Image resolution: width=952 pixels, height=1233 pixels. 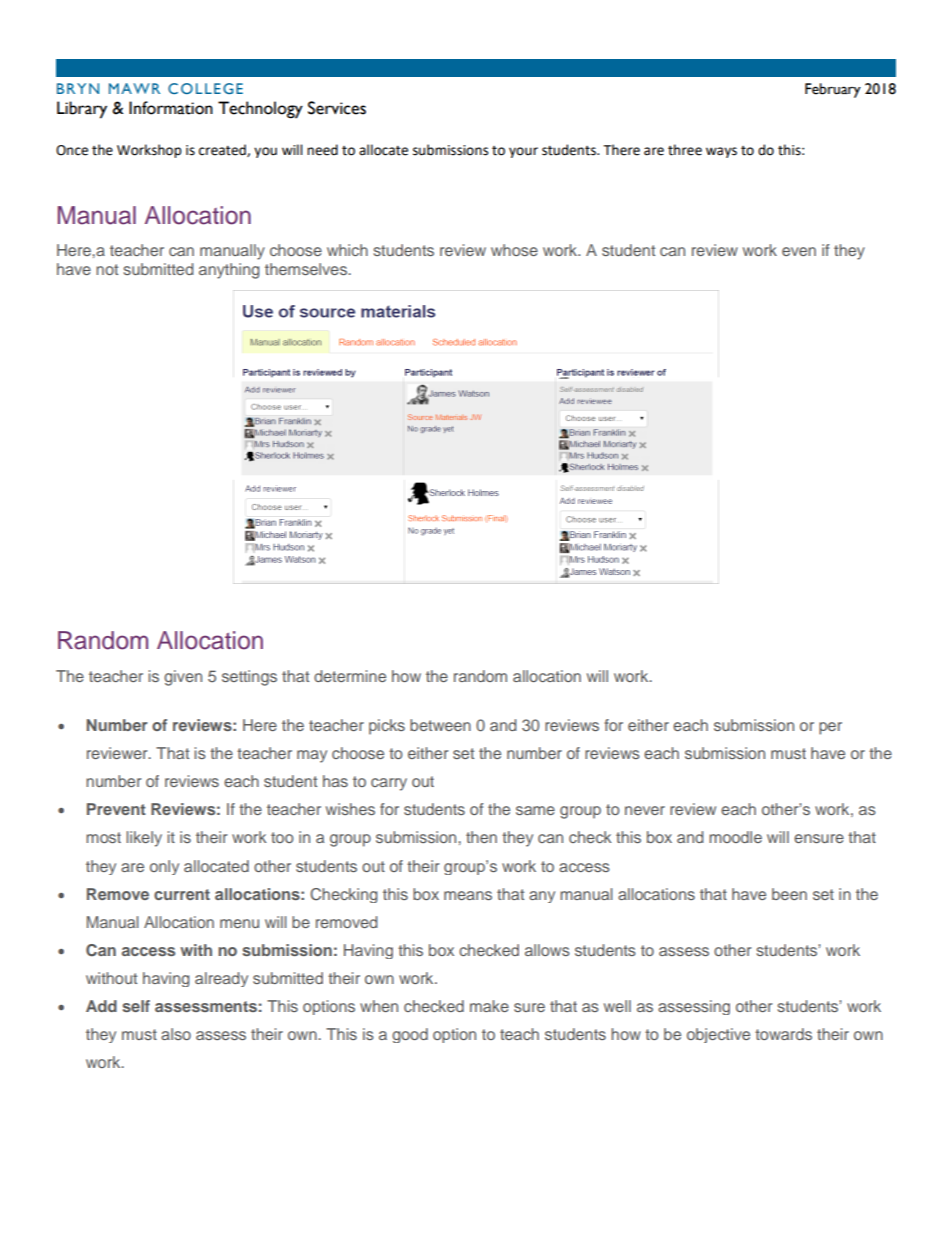 What do you see at coordinates (830, 728) in the document?
I see `per` at bounding box center [830, 728].
